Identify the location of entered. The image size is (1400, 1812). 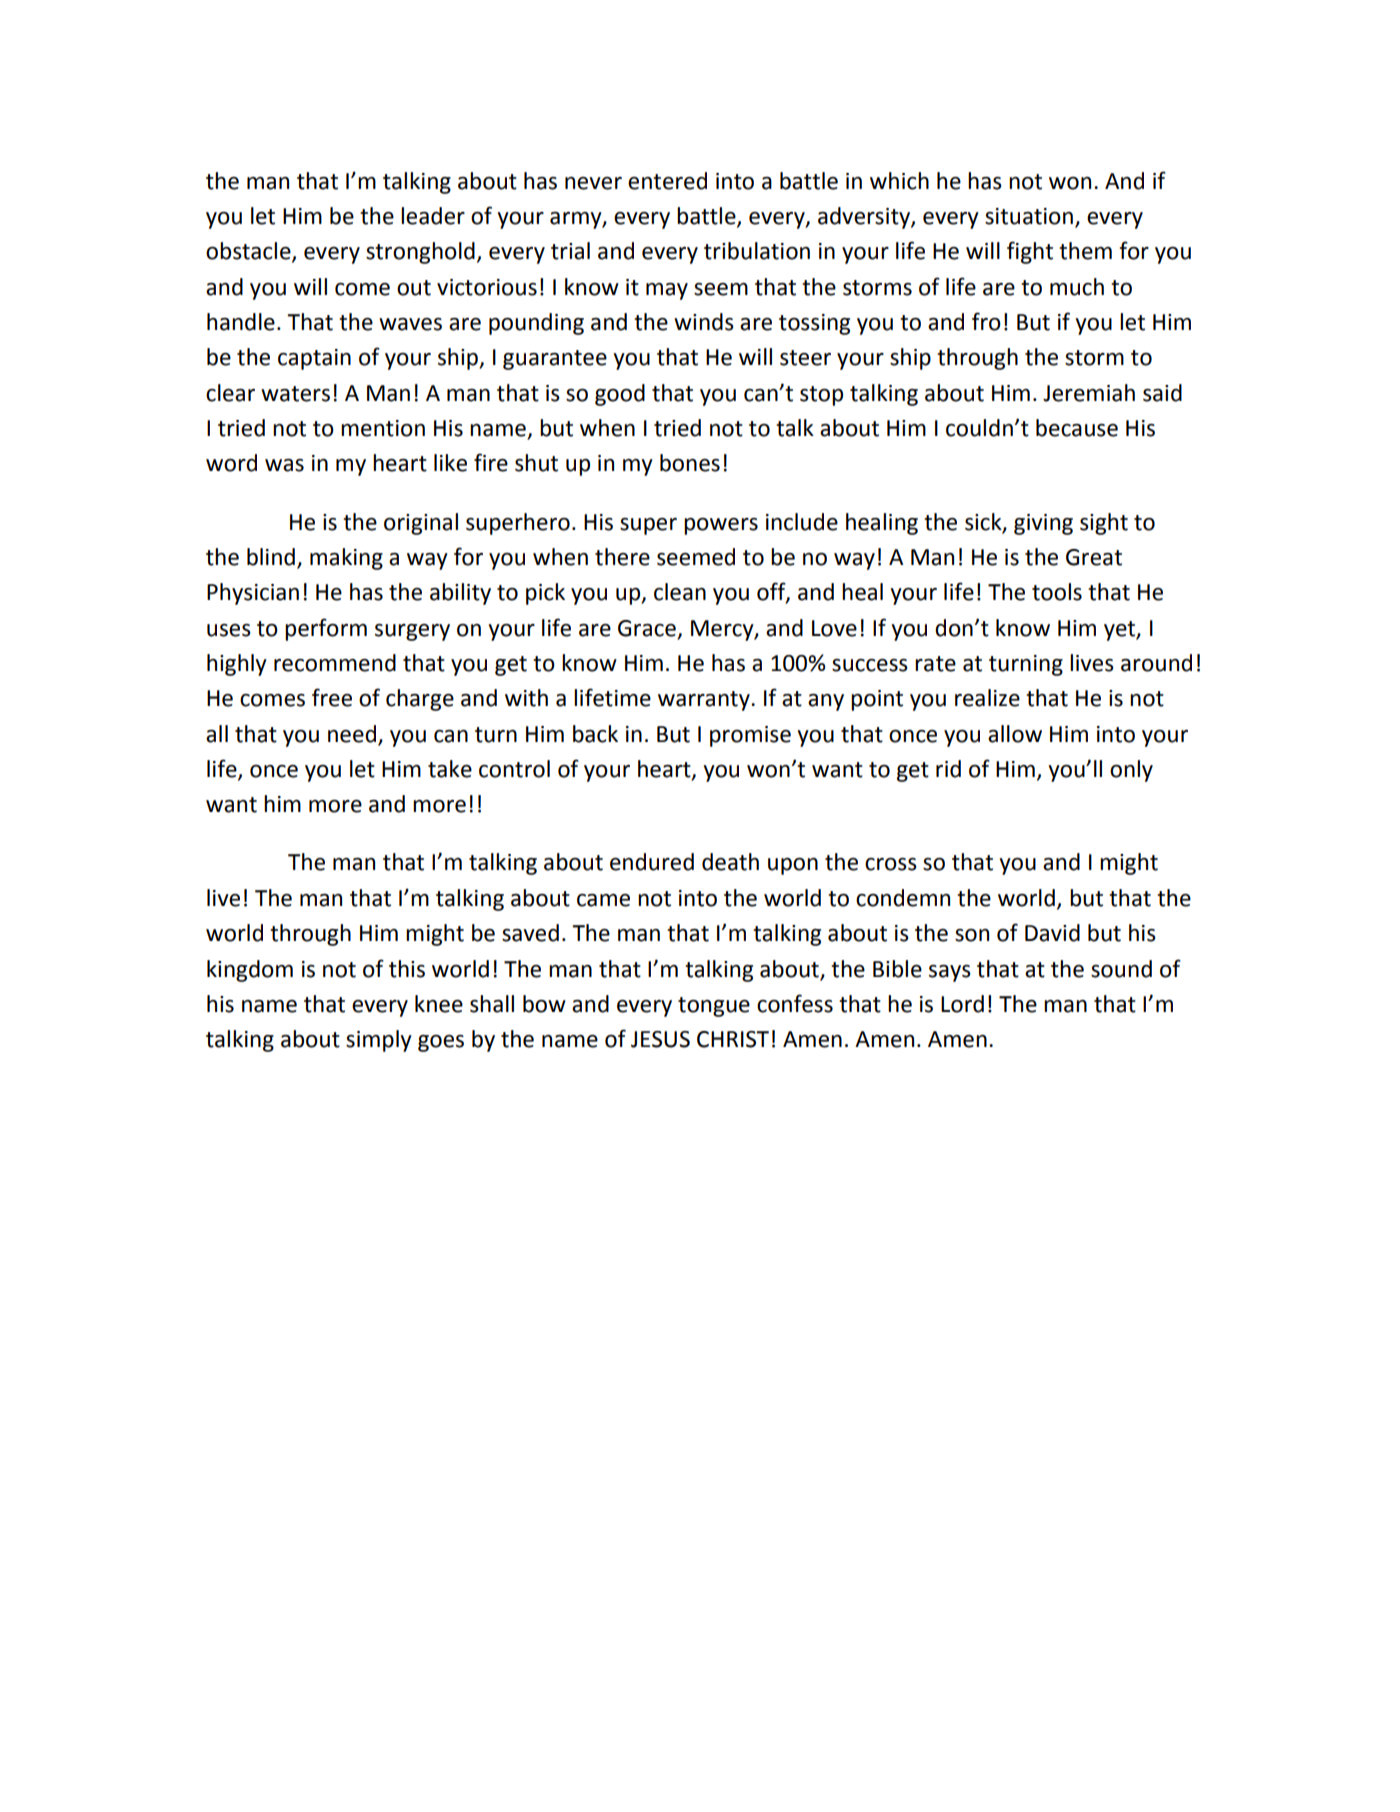
(667, 181).
